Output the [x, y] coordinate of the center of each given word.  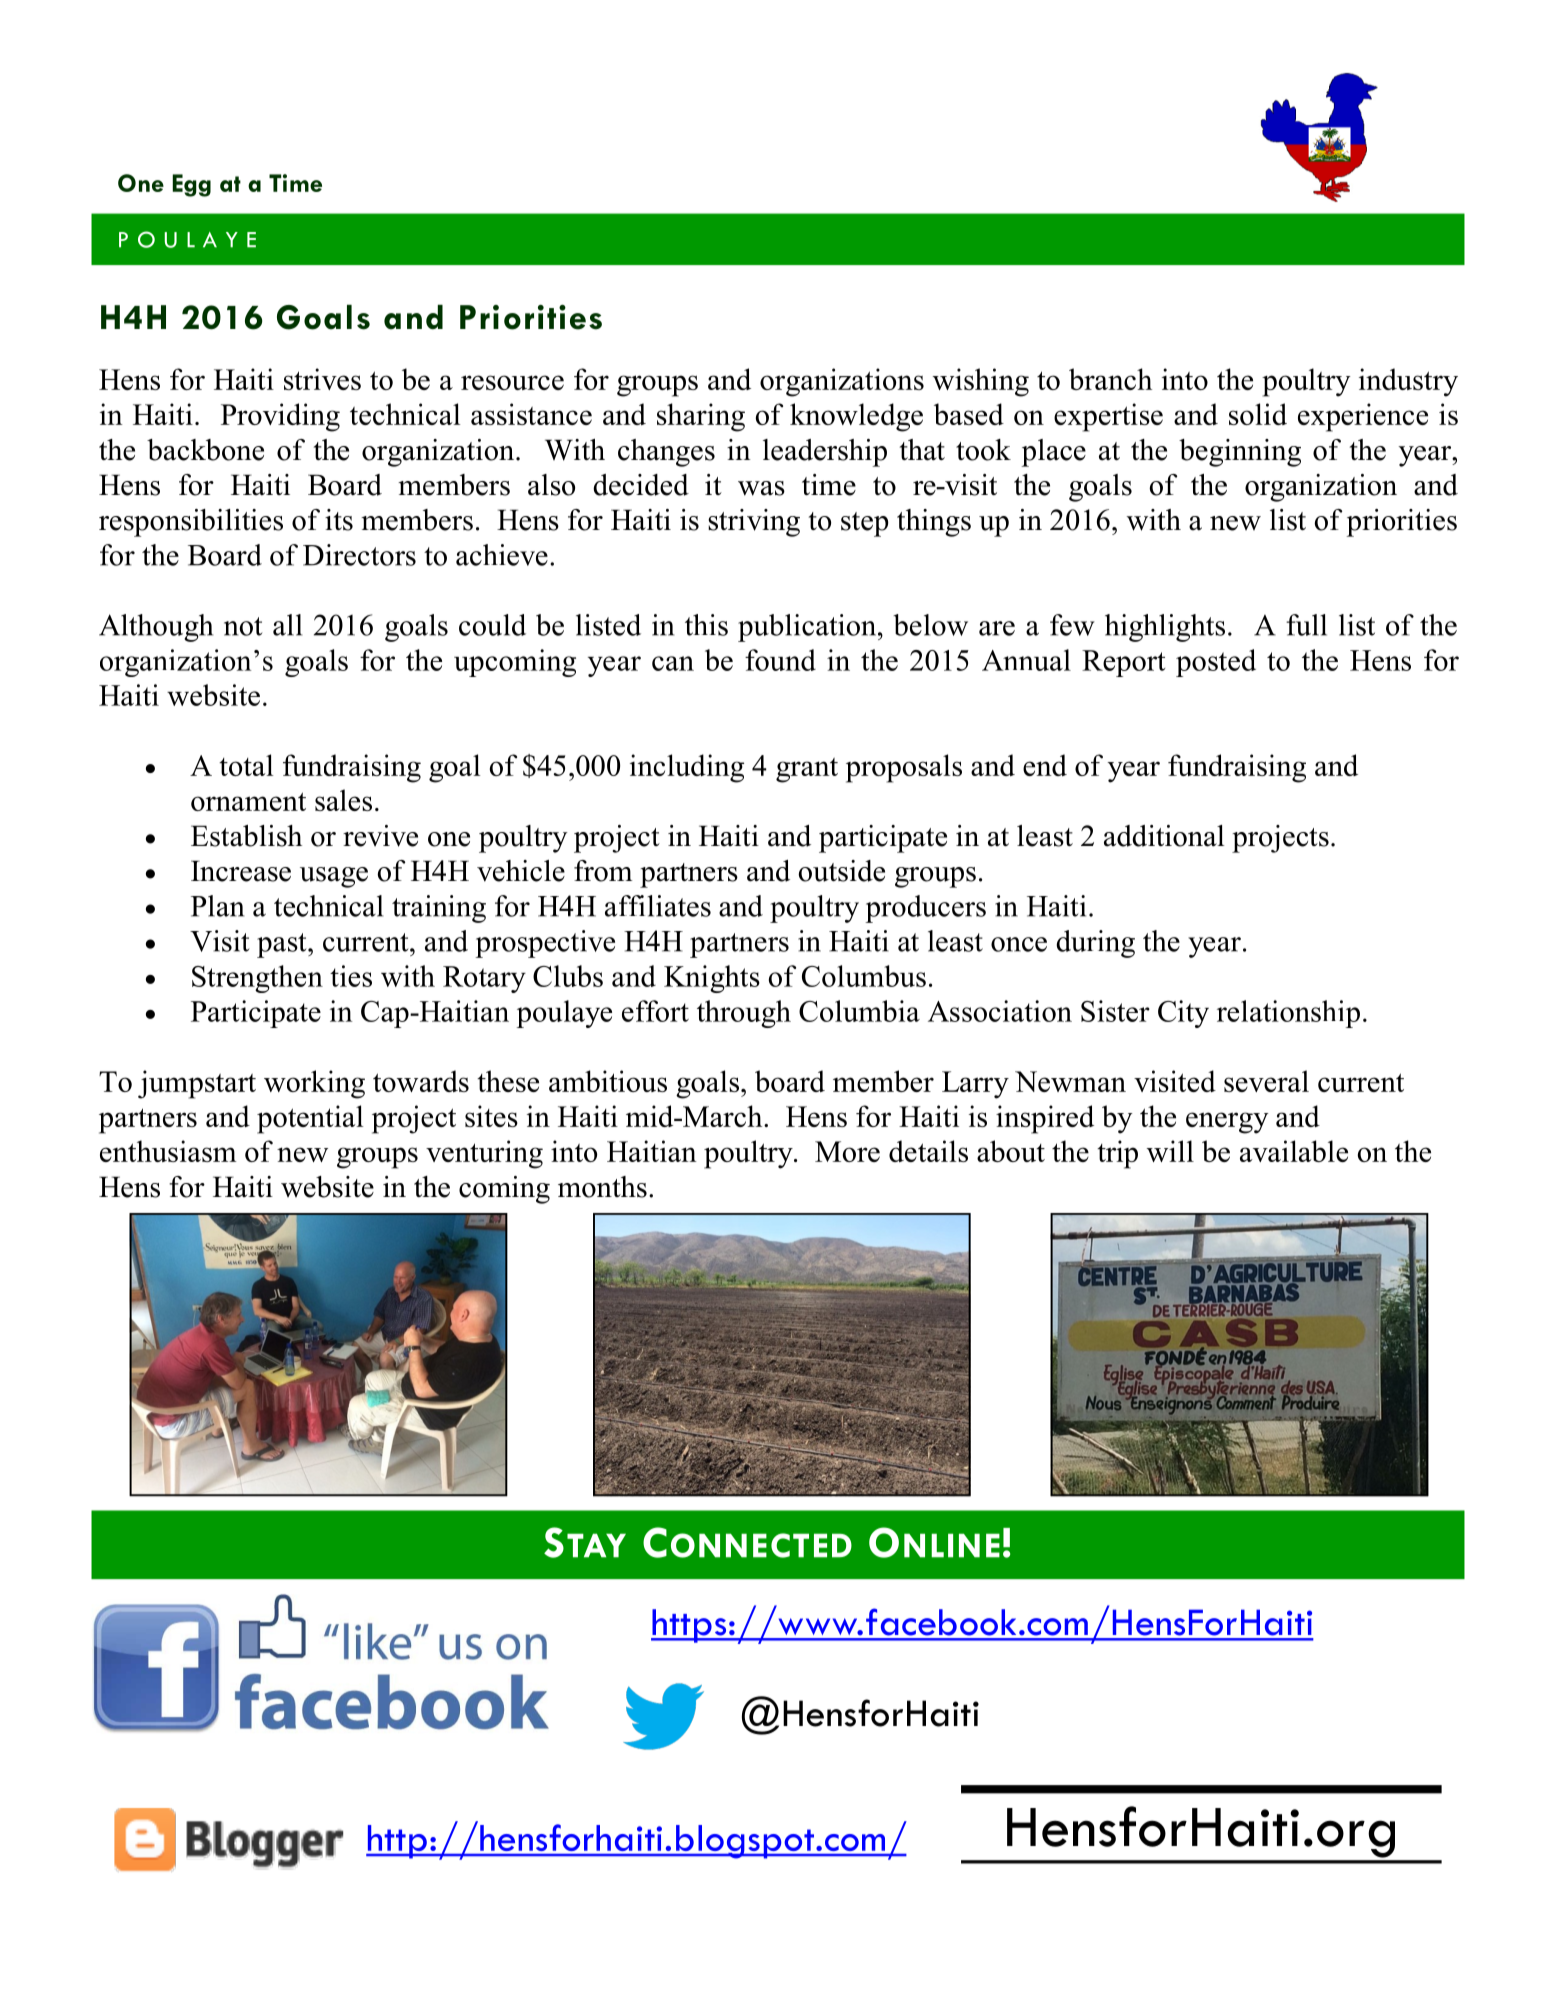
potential [310, 1119]
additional [1164, 836]
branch [1110, 379]
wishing [981, 382]
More [847, 1151]
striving [754, 523]
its [339, 520]
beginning [1240, 453]
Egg [191, 185]
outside [841, 871]
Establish [246, 836]
